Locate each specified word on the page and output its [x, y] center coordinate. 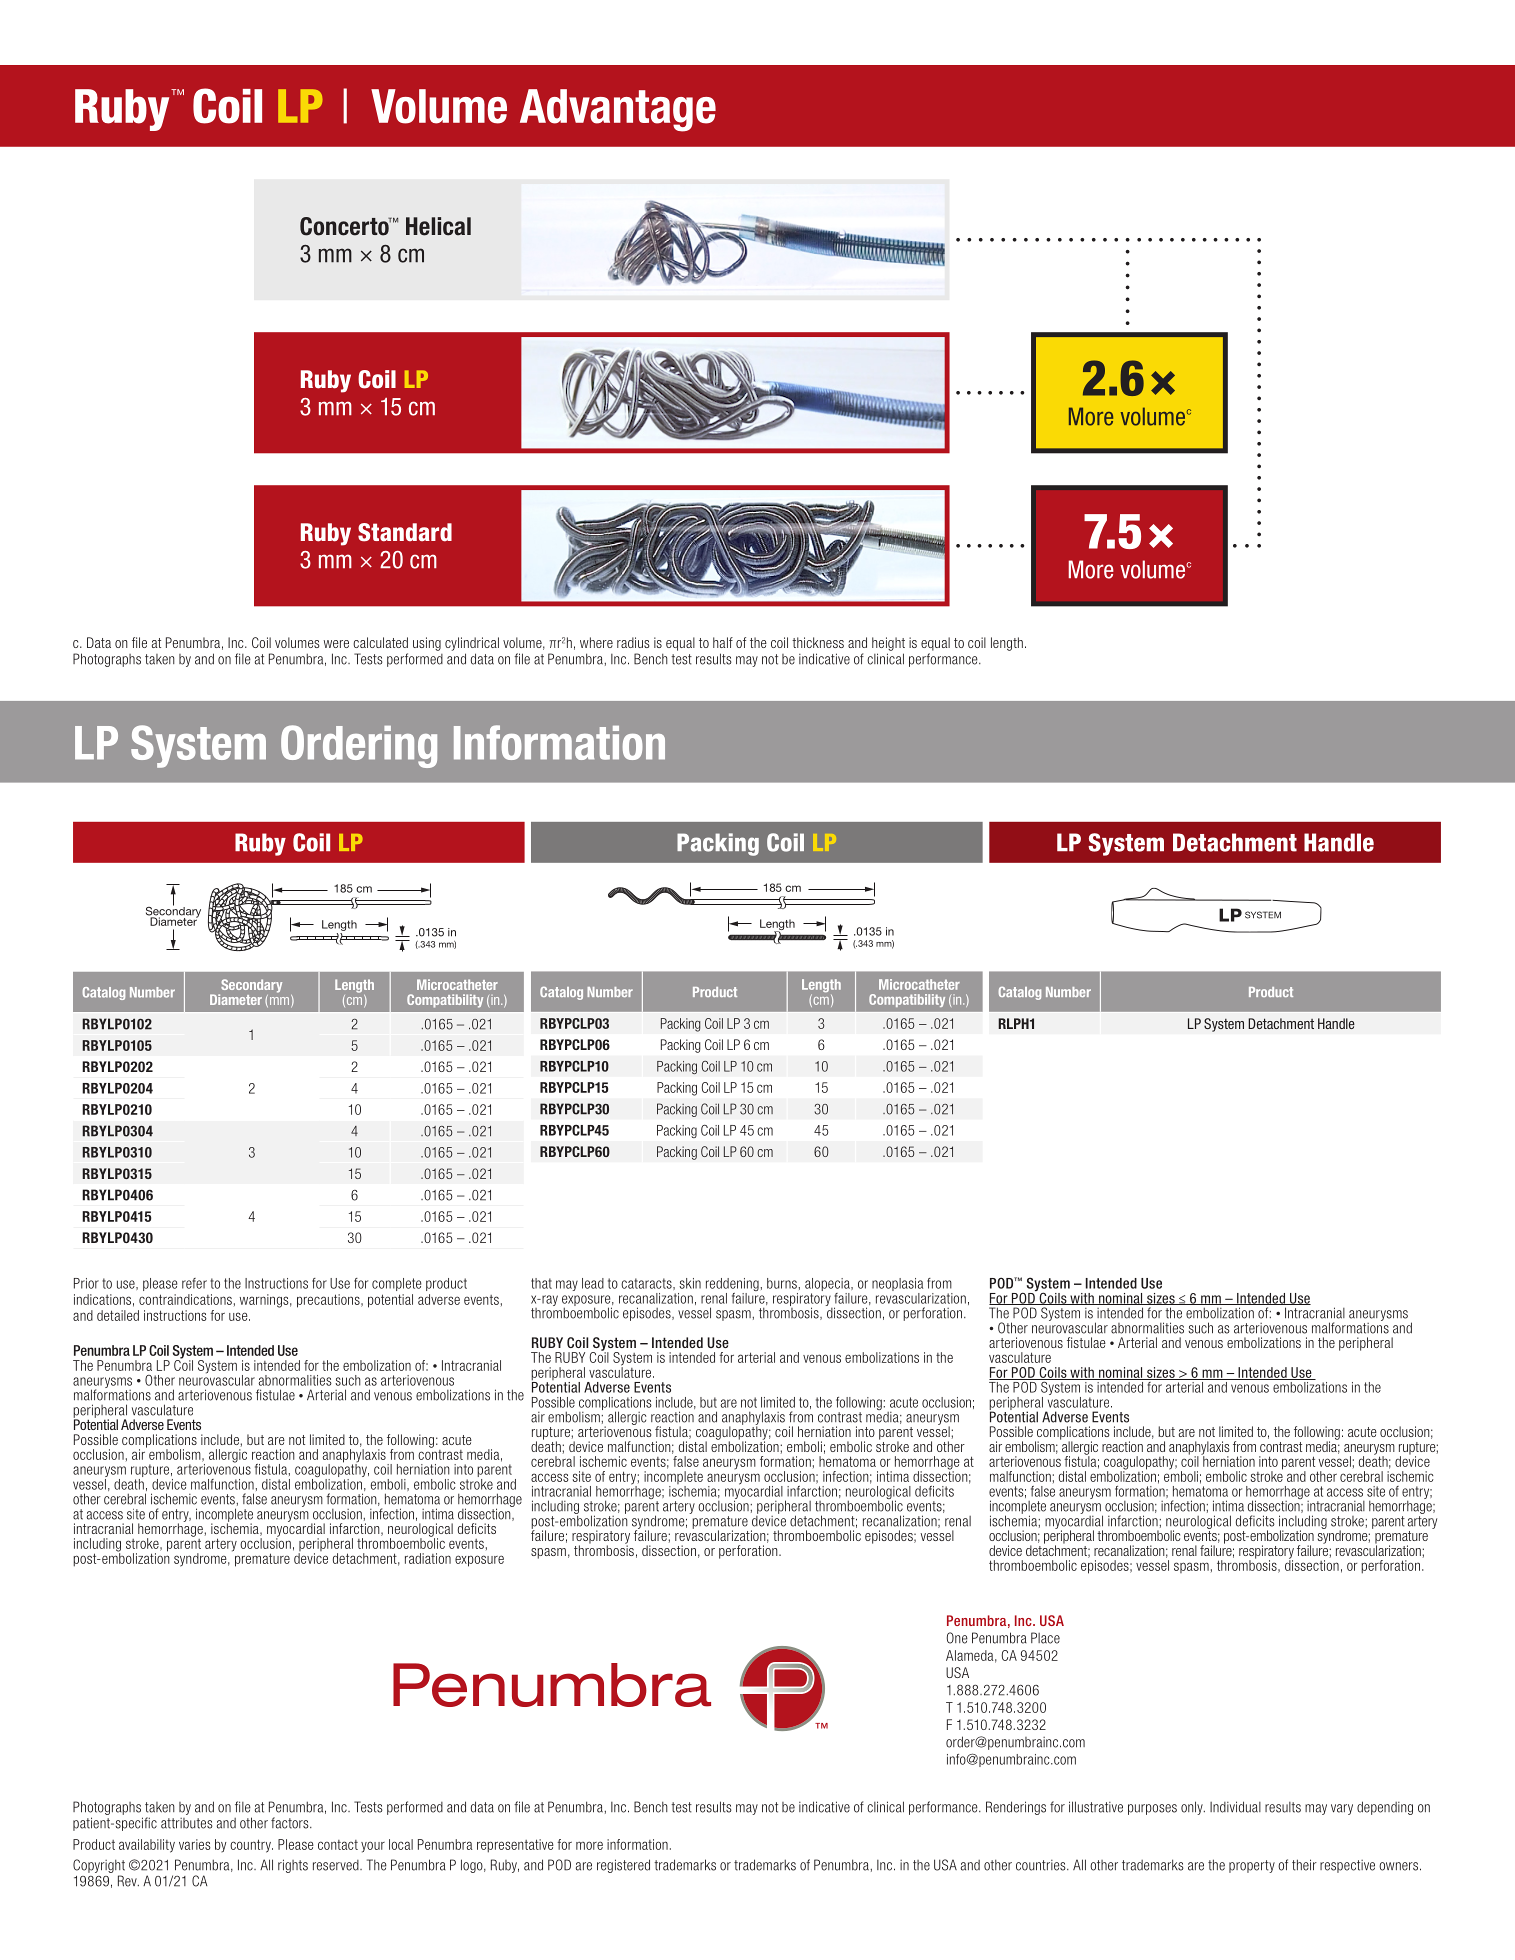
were [336, 644]
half [723, 642]
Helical [438, 226]
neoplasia [897, 1286]
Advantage [618, 110]
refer [194, 1283]
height [888, 644]
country [251, 1846]
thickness [818, 642]
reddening [732, 1286]
